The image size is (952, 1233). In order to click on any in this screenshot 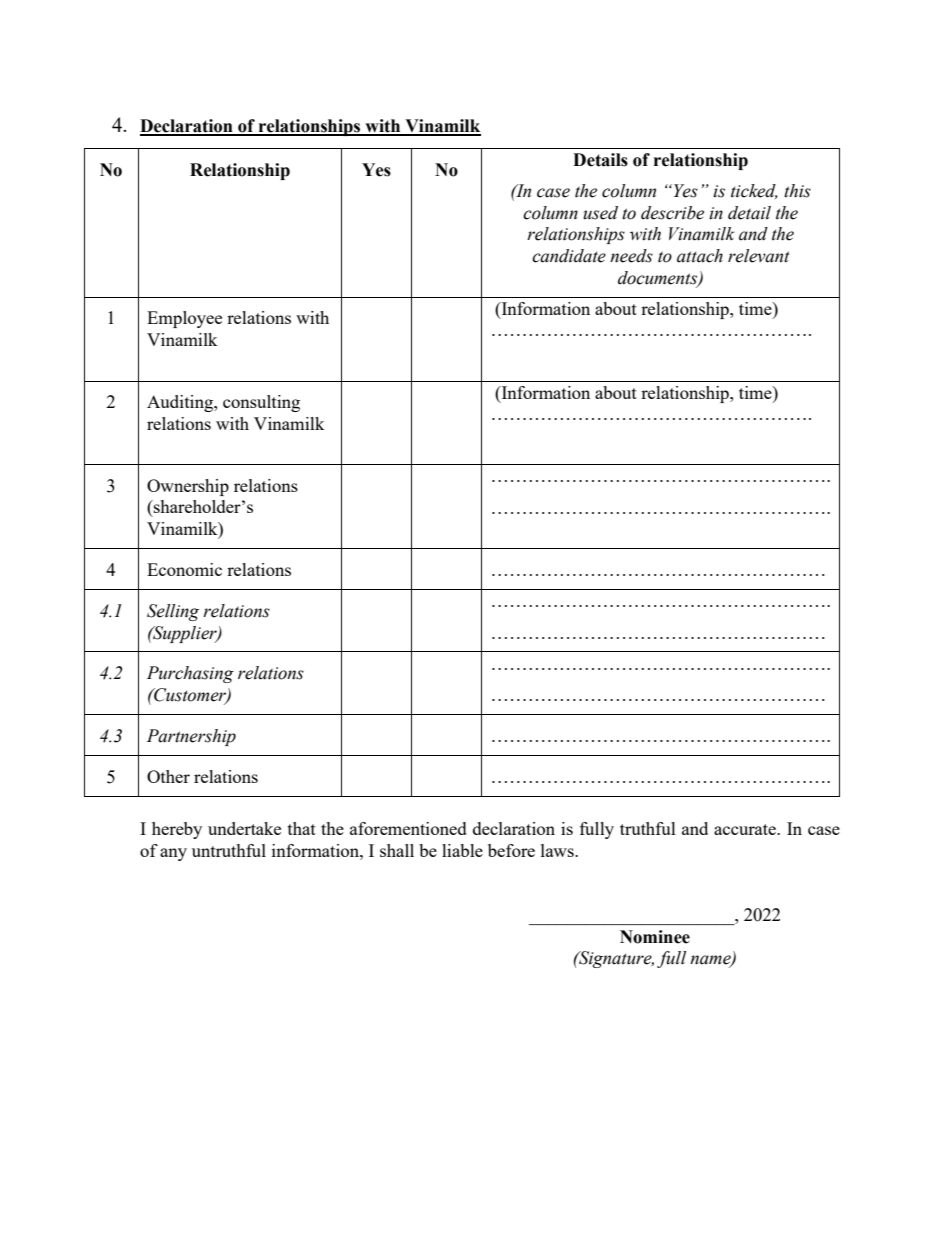, I will do `click(173, 854)`.
